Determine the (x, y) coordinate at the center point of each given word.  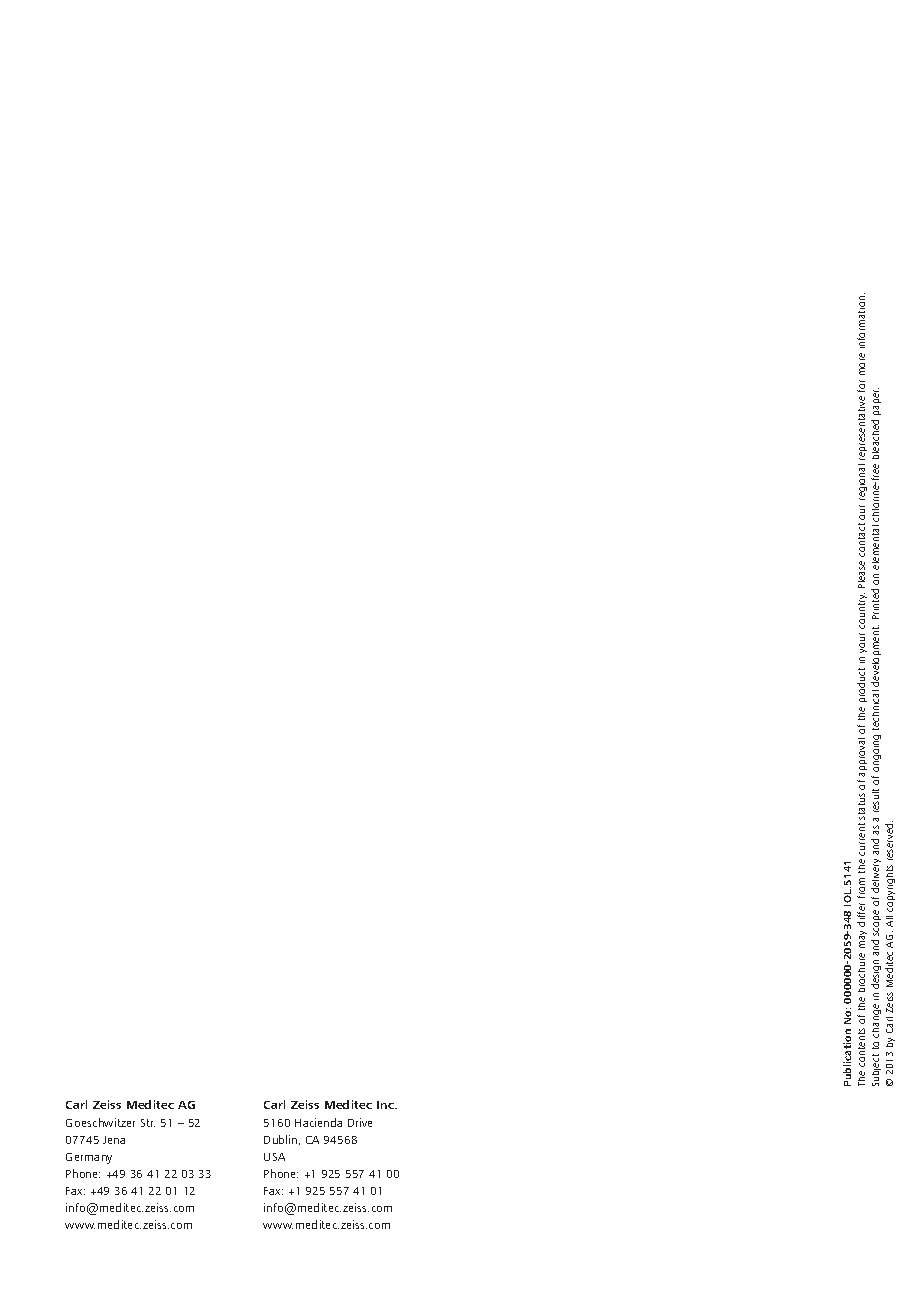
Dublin (280, 1139)
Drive (360, 1122)
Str (148, 1123)
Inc (386, 1105)
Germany (89, 1158)
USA (274, 1157)
